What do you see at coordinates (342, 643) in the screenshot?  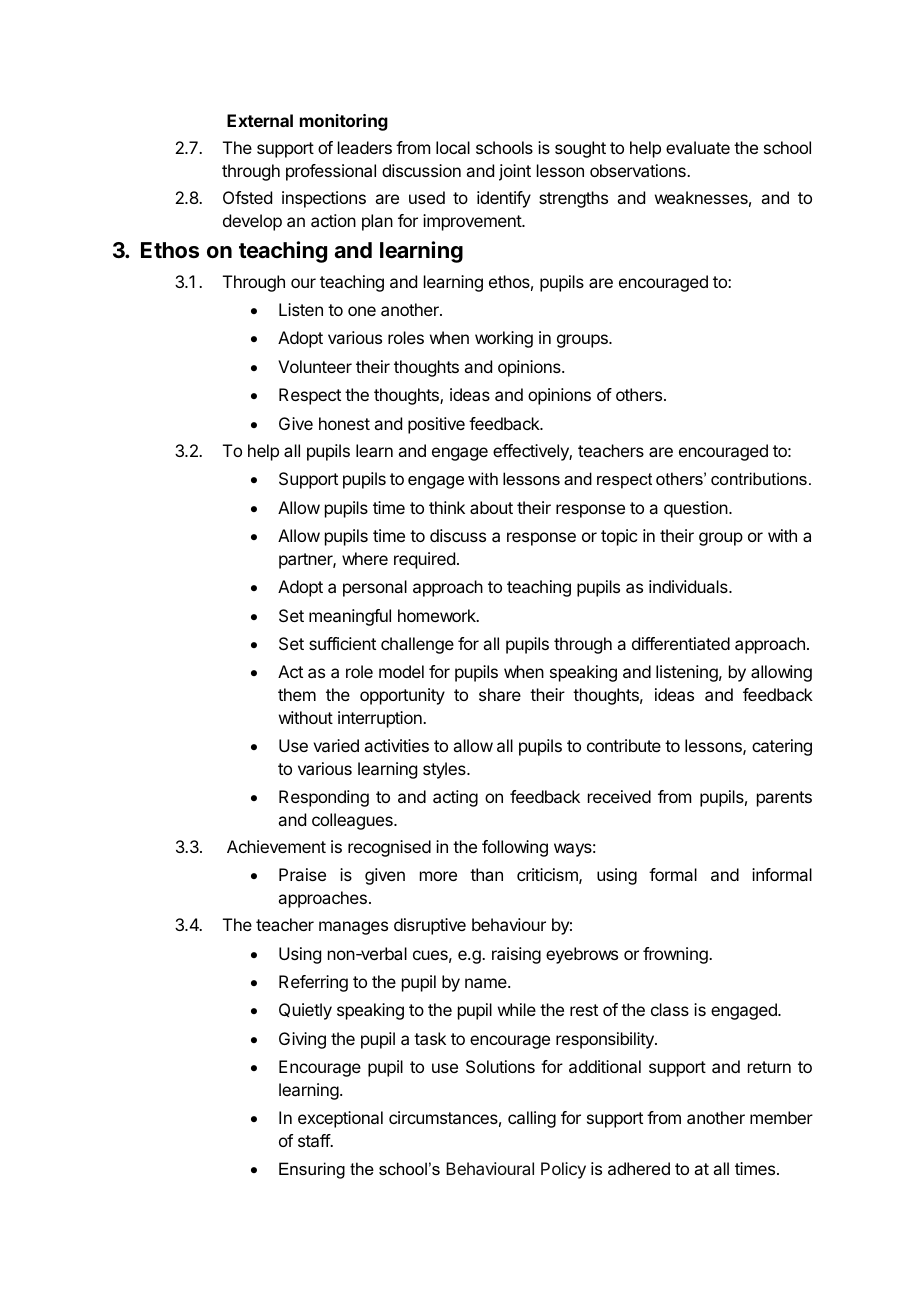 I see `sufficient` at bounding box center [342, 643].
